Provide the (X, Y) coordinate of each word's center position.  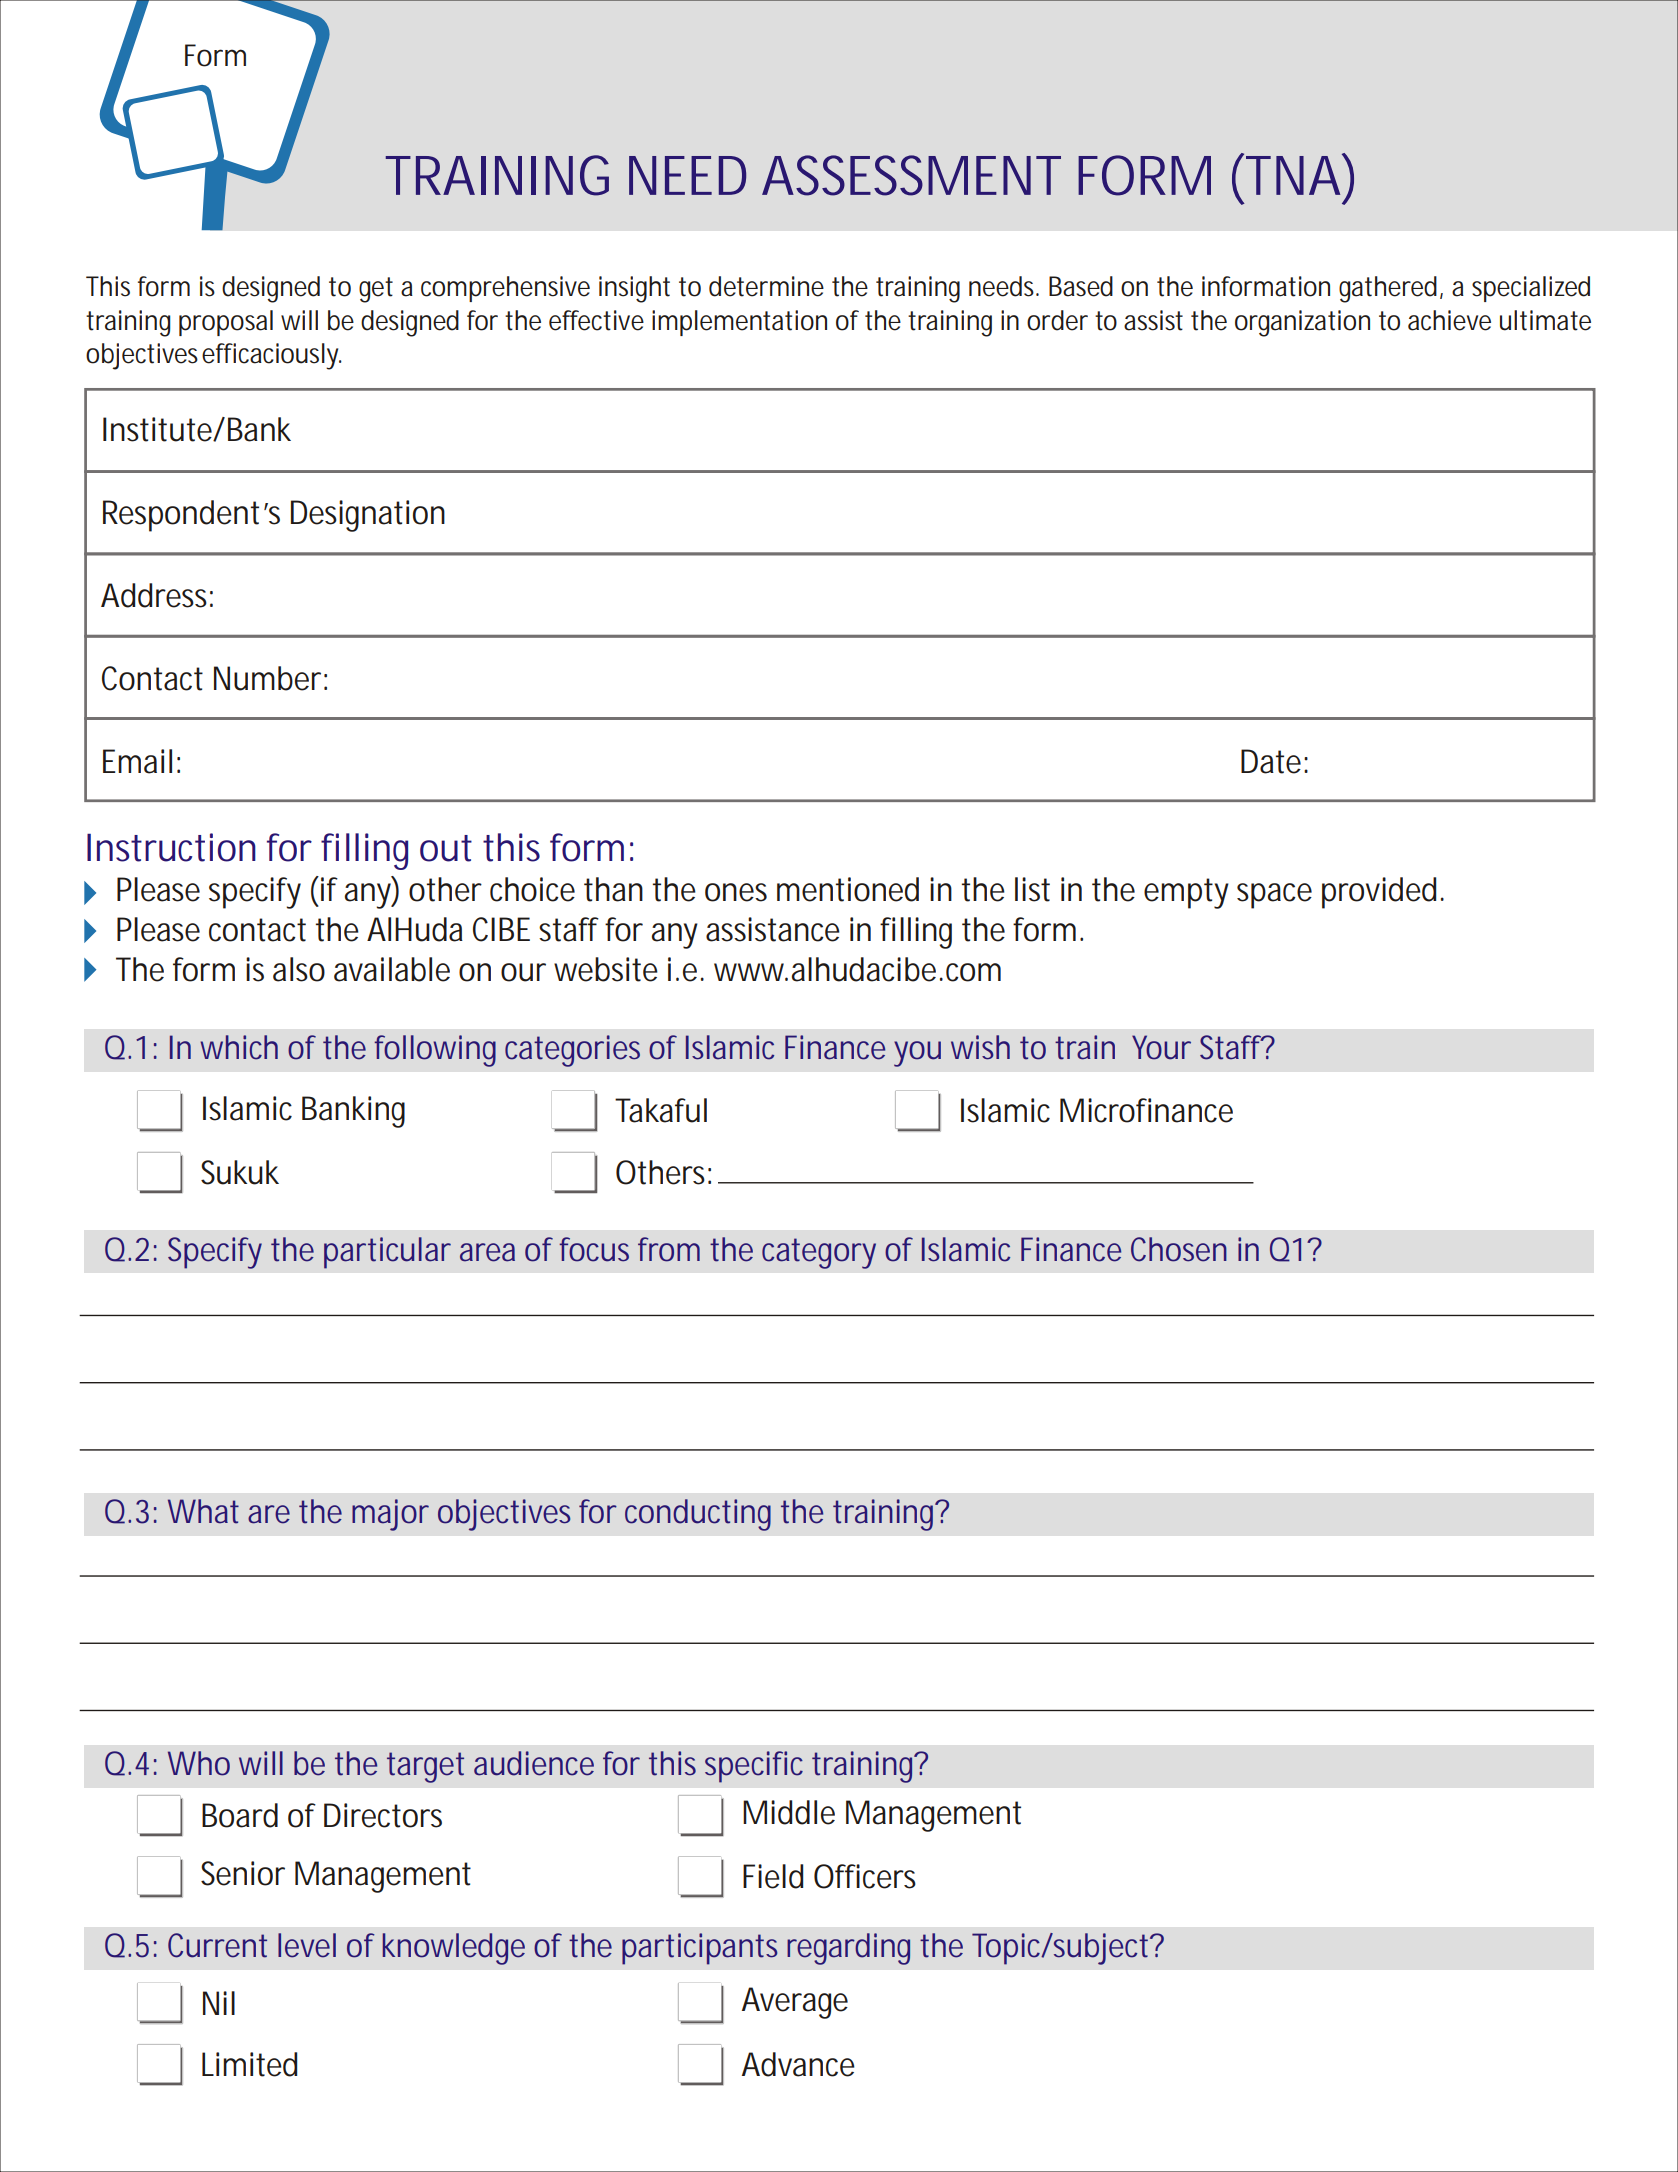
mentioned (848, 889)
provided (1379, 893)
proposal (226, 323)
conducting (698, 1515)
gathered (1388, 289)
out (446, 848)
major (390, 1515)
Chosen (1179, 1249)
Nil (219, 2003)
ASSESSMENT (911, 175)
